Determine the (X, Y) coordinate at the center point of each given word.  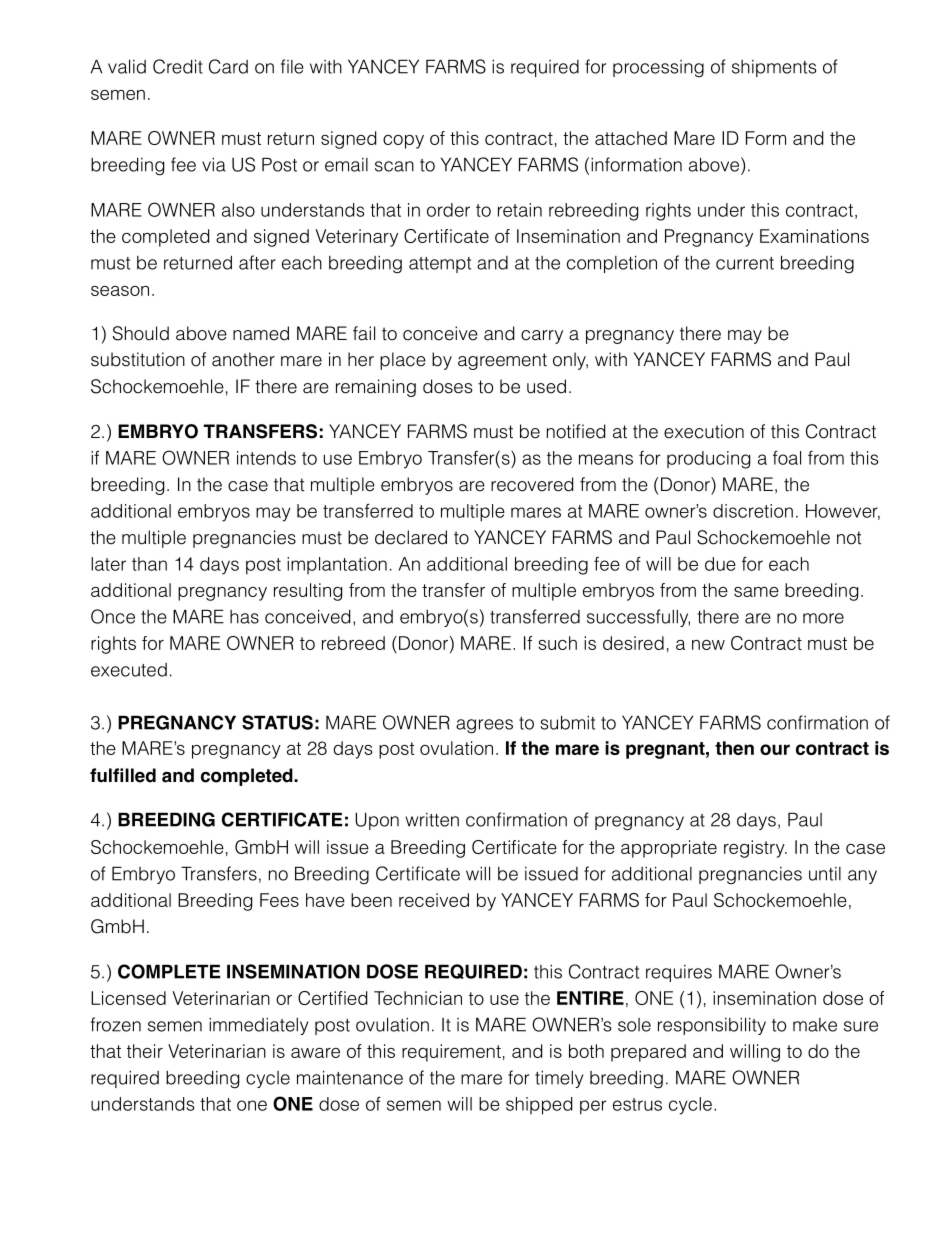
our (775, 749)
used (546, 386)
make (815, 1025)
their (145, 1051)
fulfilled (123, 775)
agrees (484, 726)
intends (266, 458)
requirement (451, 1053)
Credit (178, 66)
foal (787, 457)
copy (403, 142)
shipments (774, 68)
